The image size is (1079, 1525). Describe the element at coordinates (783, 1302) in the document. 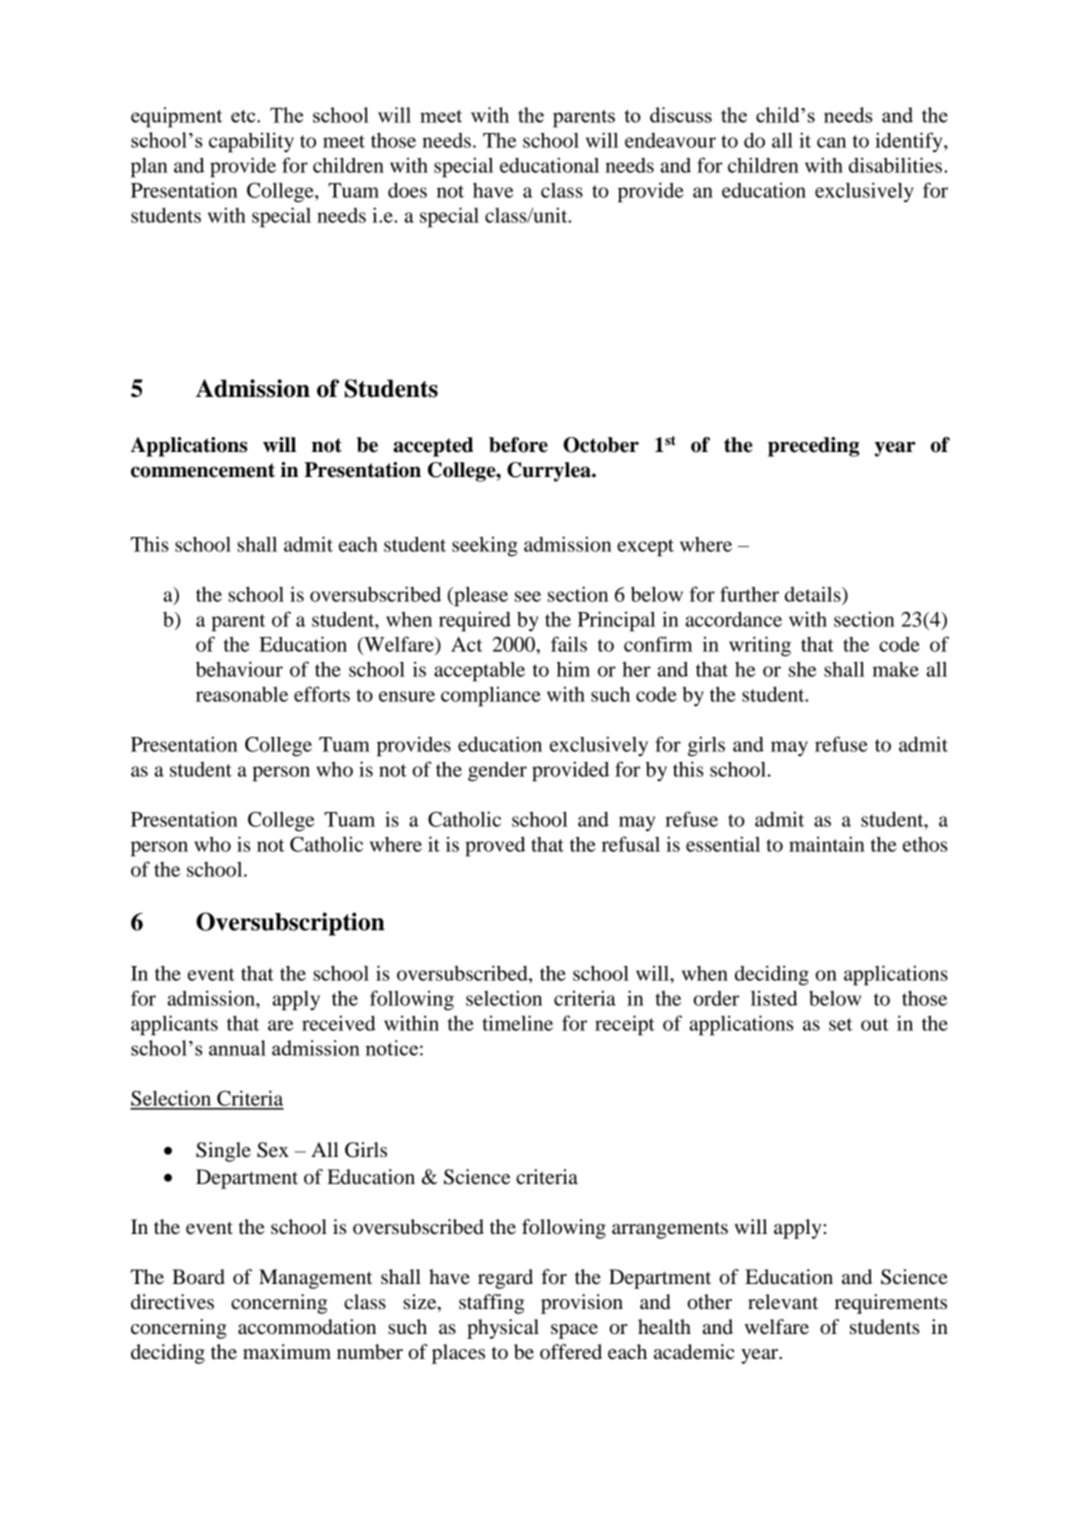

I see `relevant` at that location.
